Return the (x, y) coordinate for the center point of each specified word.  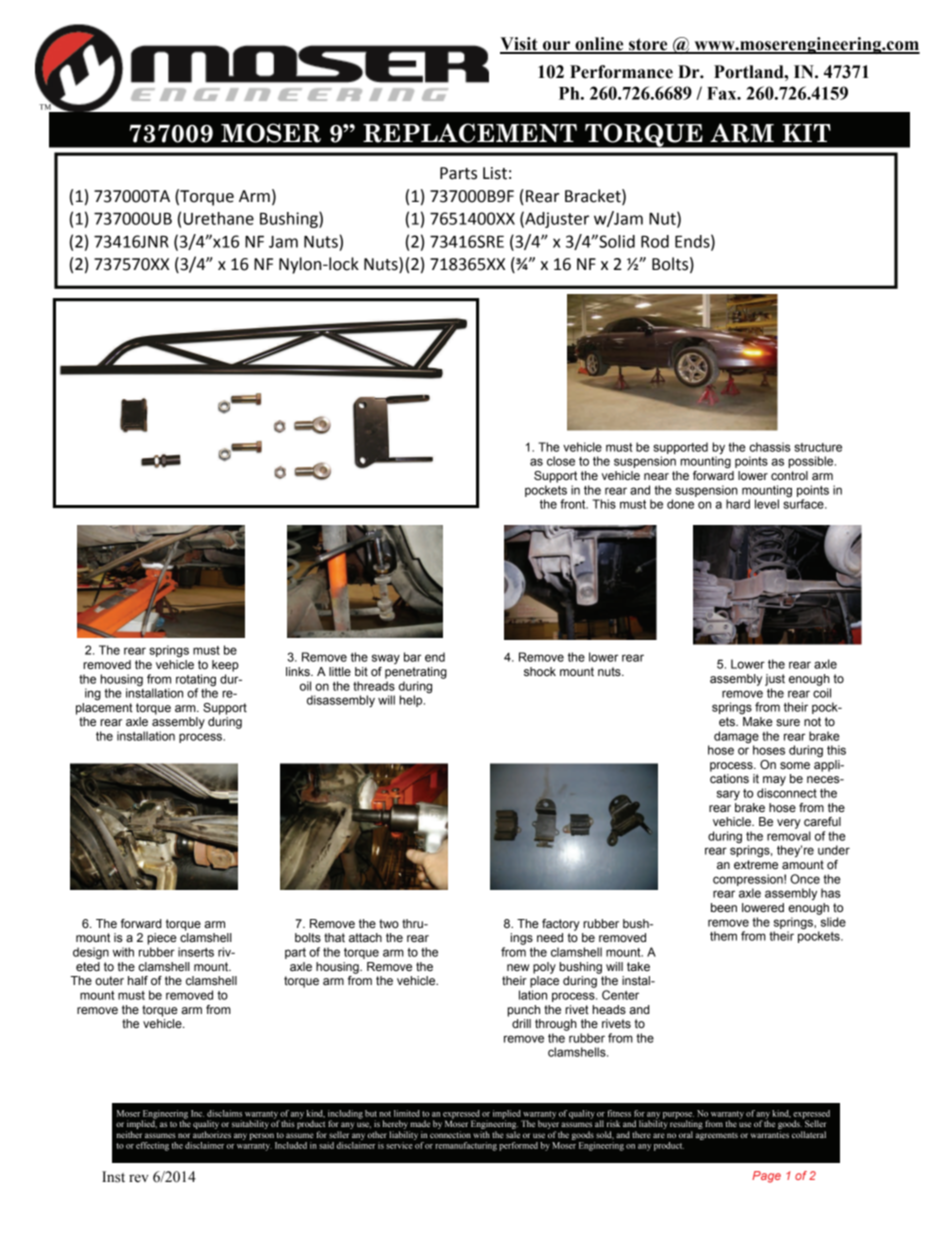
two (389, 923)
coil (822, 693)
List (495, 173)
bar (412, 657)
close (561, 461)
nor (184, 1135)
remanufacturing (466, 1146)
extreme (756, 864)
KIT (806, 133)
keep (225, 666)
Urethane (219, 218)
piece (162, 939)
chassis (770, 447)
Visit (520, 45)
